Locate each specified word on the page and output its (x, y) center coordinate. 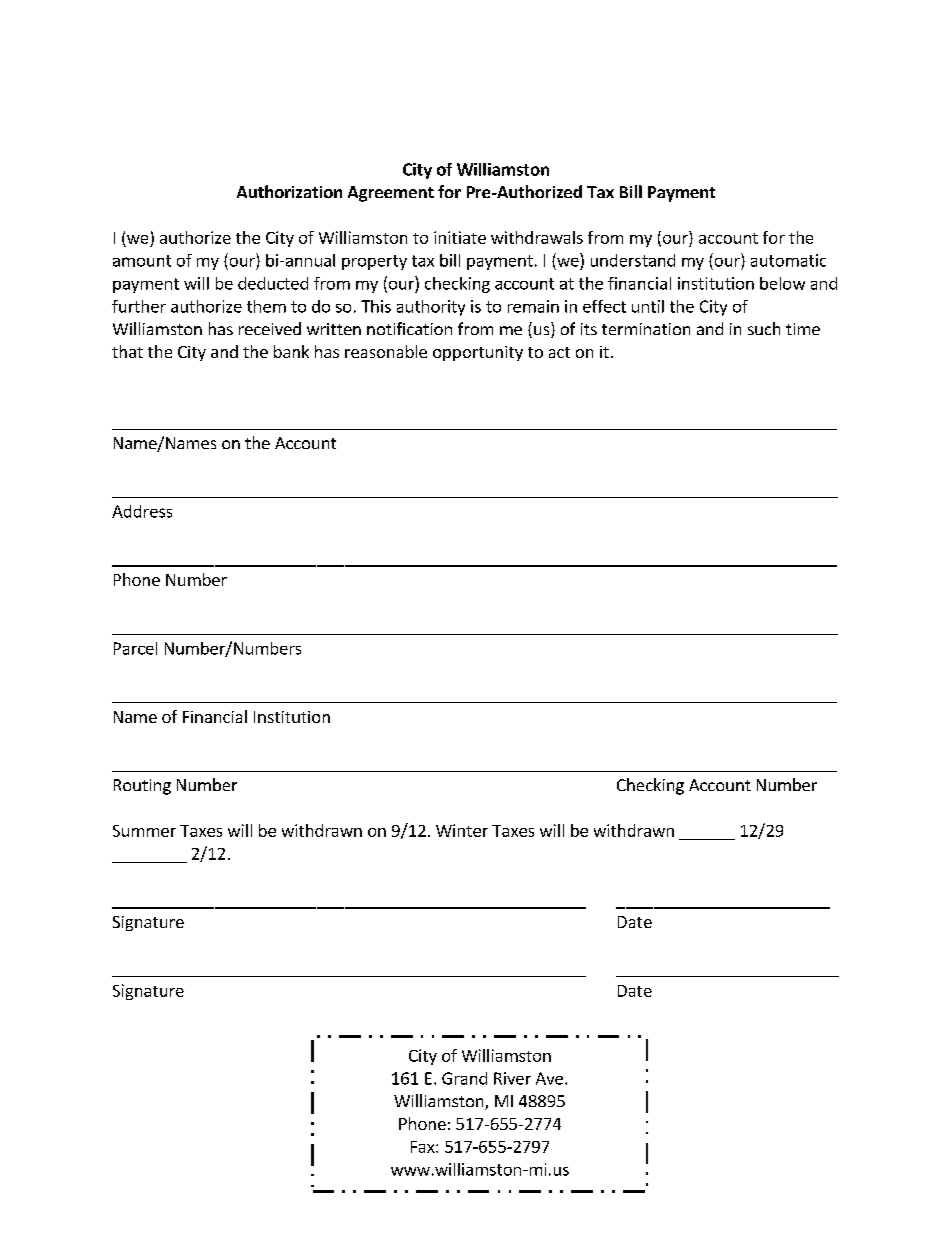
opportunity (478, 353)
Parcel (135, 648)
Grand (464, 1078)
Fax (424, 1147)
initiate (460, 237)
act (559, 352)
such (764, 328)
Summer (144, 831)
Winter (462, 830)
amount (142, 261)
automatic (788, 260)
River (512, 1078)
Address (142, 511)
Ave (549, 1078)
